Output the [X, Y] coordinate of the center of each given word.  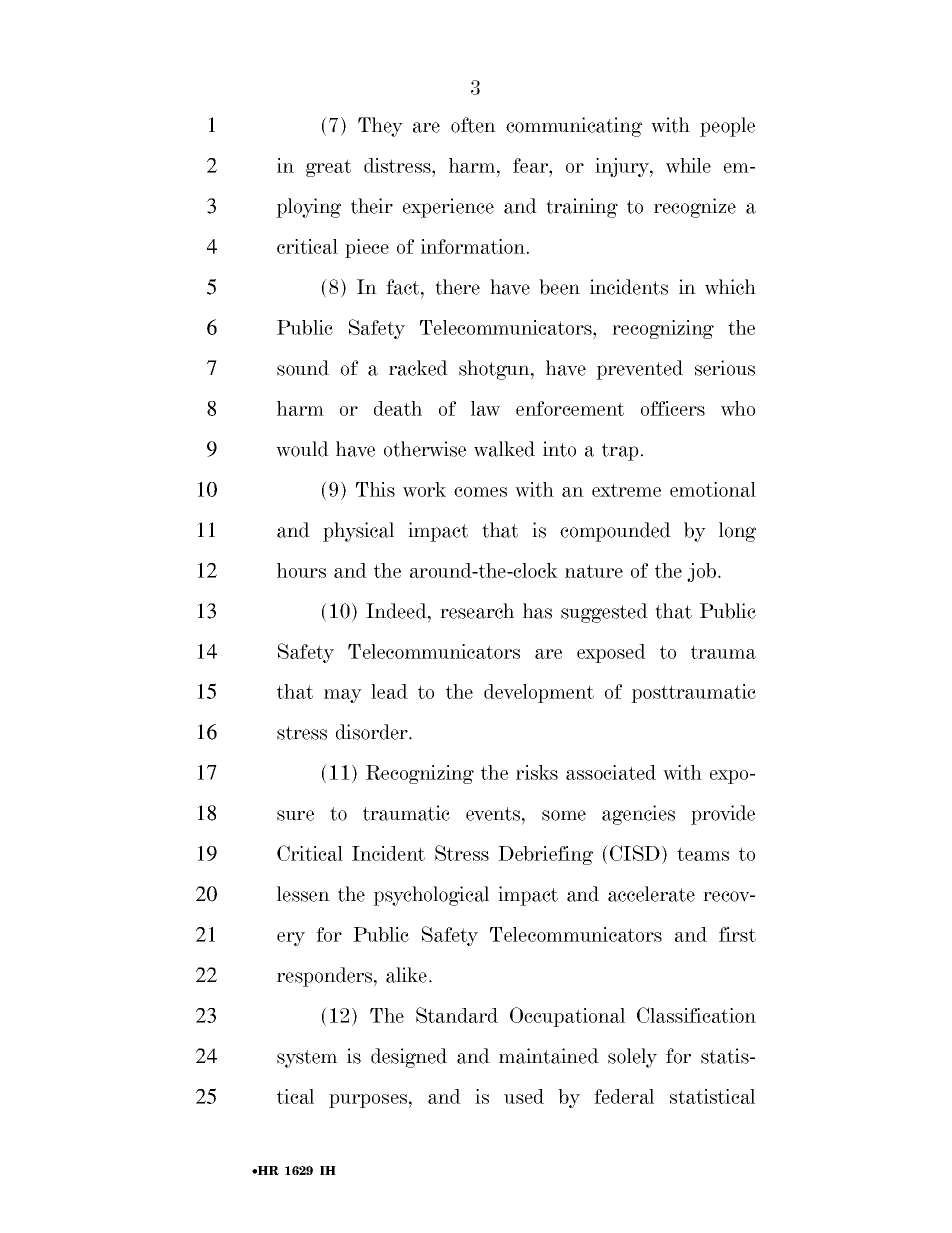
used [524, 1096]
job [701, 572]
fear [531, 165]
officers [673, 408]
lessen [303, 894]
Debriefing [545, 855]
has [537, 611]
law [485, 408]
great [328, 168]
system [307, 1059]
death [398, 408]
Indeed [397, 611]
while [688, 165]
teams [703, 854]
